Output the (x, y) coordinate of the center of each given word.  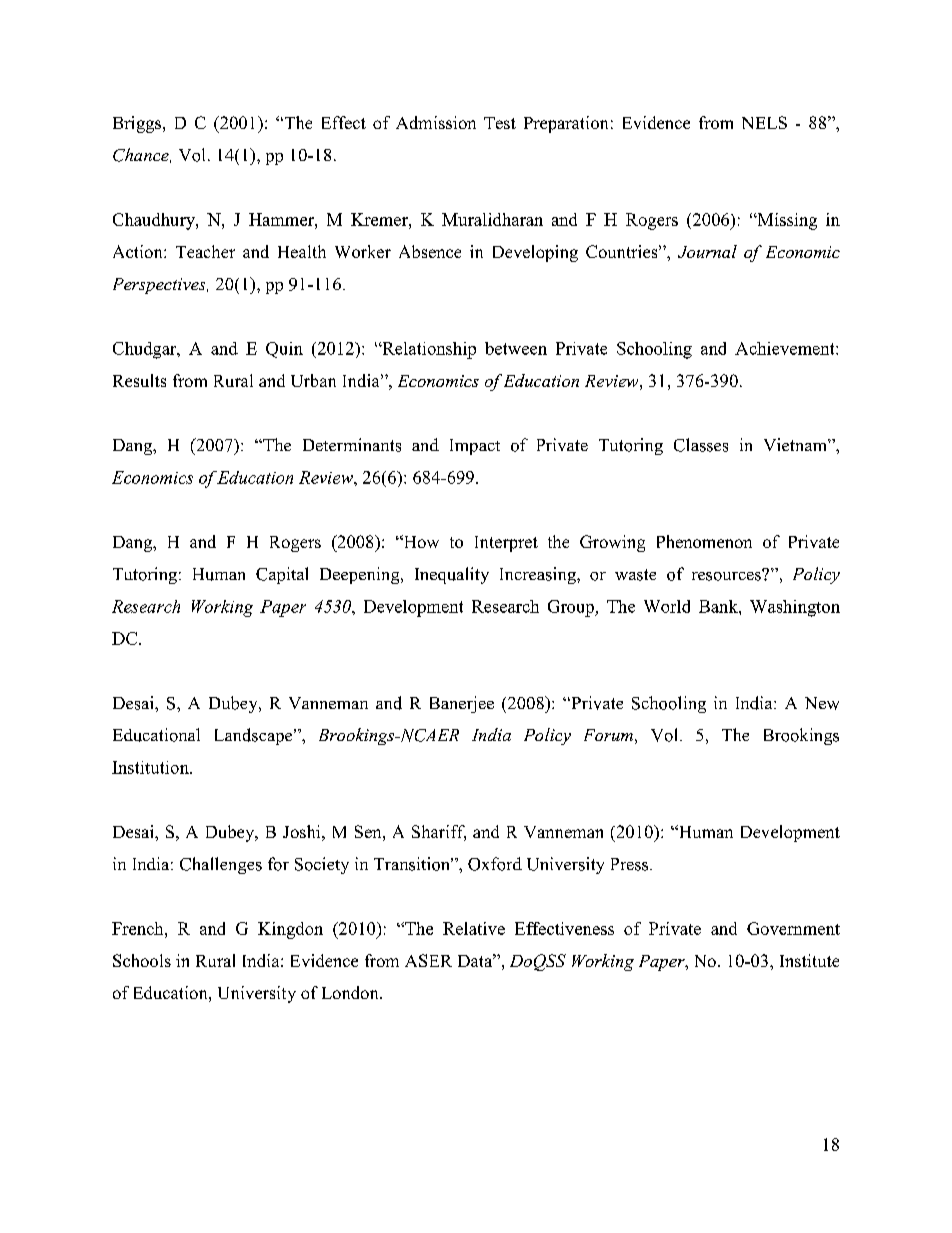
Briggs (137, 124)
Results (139, 380)
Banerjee (462, 704)
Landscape (255, 736)
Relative (474, 928)
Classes (701, 445)
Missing (786, 221)
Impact (475, 447)
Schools (142, 960)
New (822, 703)
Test (500, 123)
